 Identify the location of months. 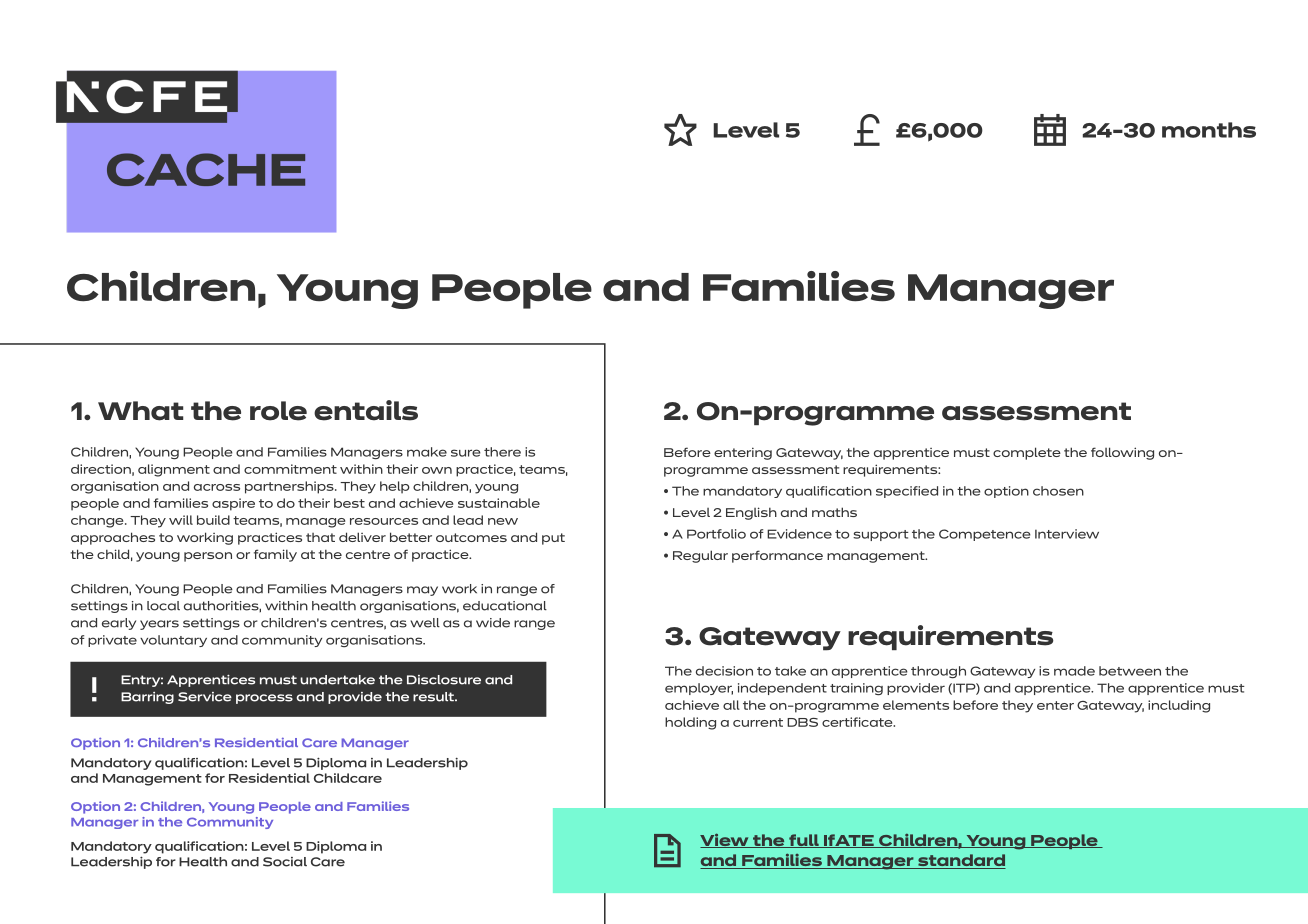
(1209, 130).
